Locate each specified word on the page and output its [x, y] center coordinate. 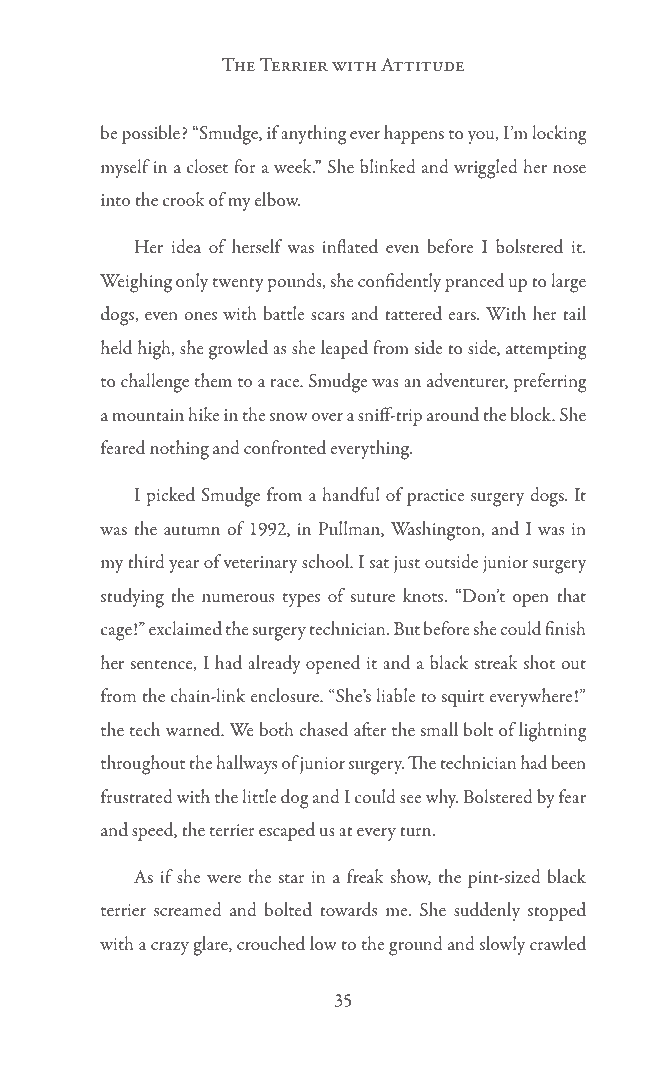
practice [435, 497]
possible [151, 134]
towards [348, 909]
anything [313, 135]
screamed [188, 909]
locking [559, 135]
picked [170, 496]
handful [351, 494]
